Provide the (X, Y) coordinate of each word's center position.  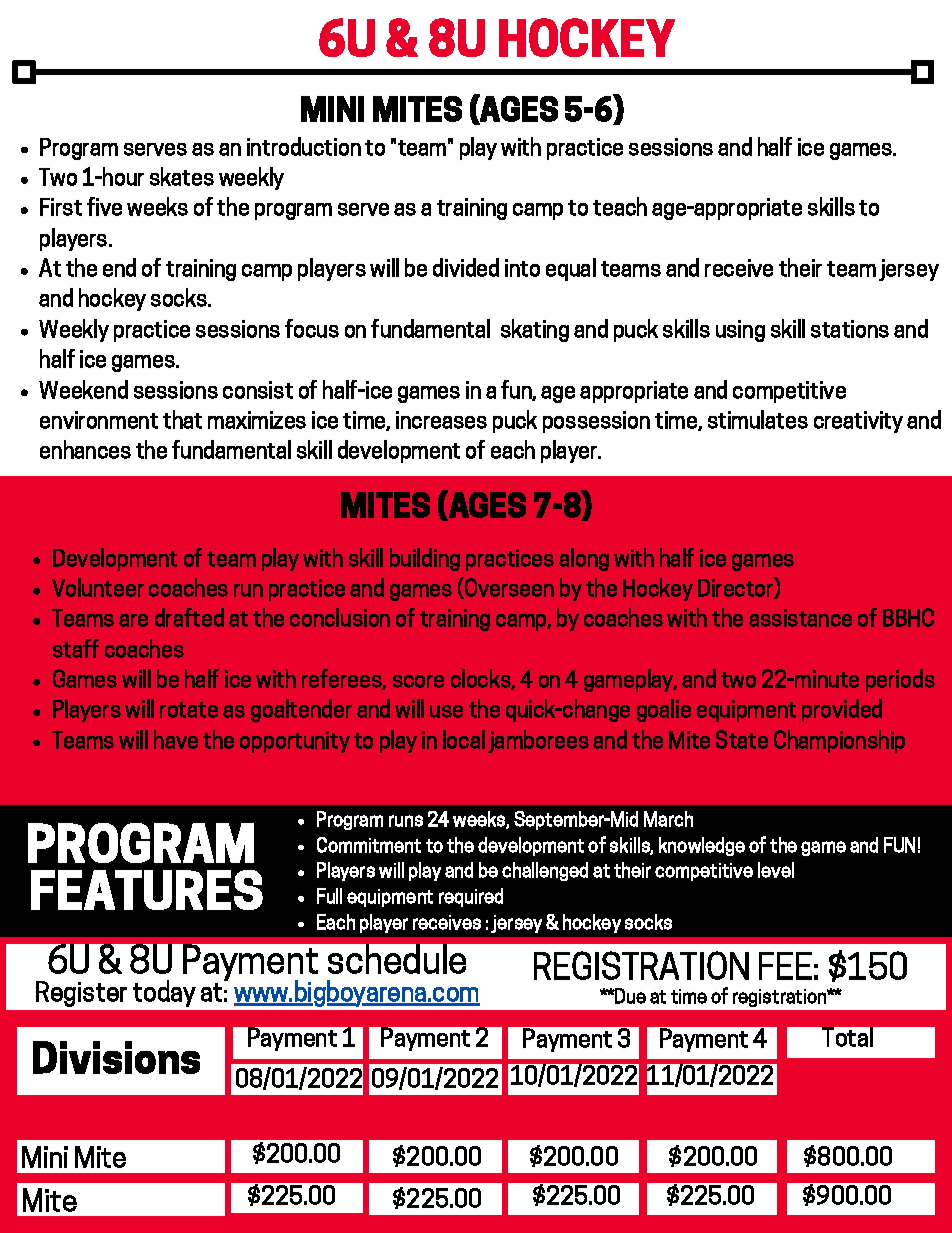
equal (571, 269)
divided (466, 267)
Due (630, 996)
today (164, 993)
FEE (785, 966)
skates (182, 176)
